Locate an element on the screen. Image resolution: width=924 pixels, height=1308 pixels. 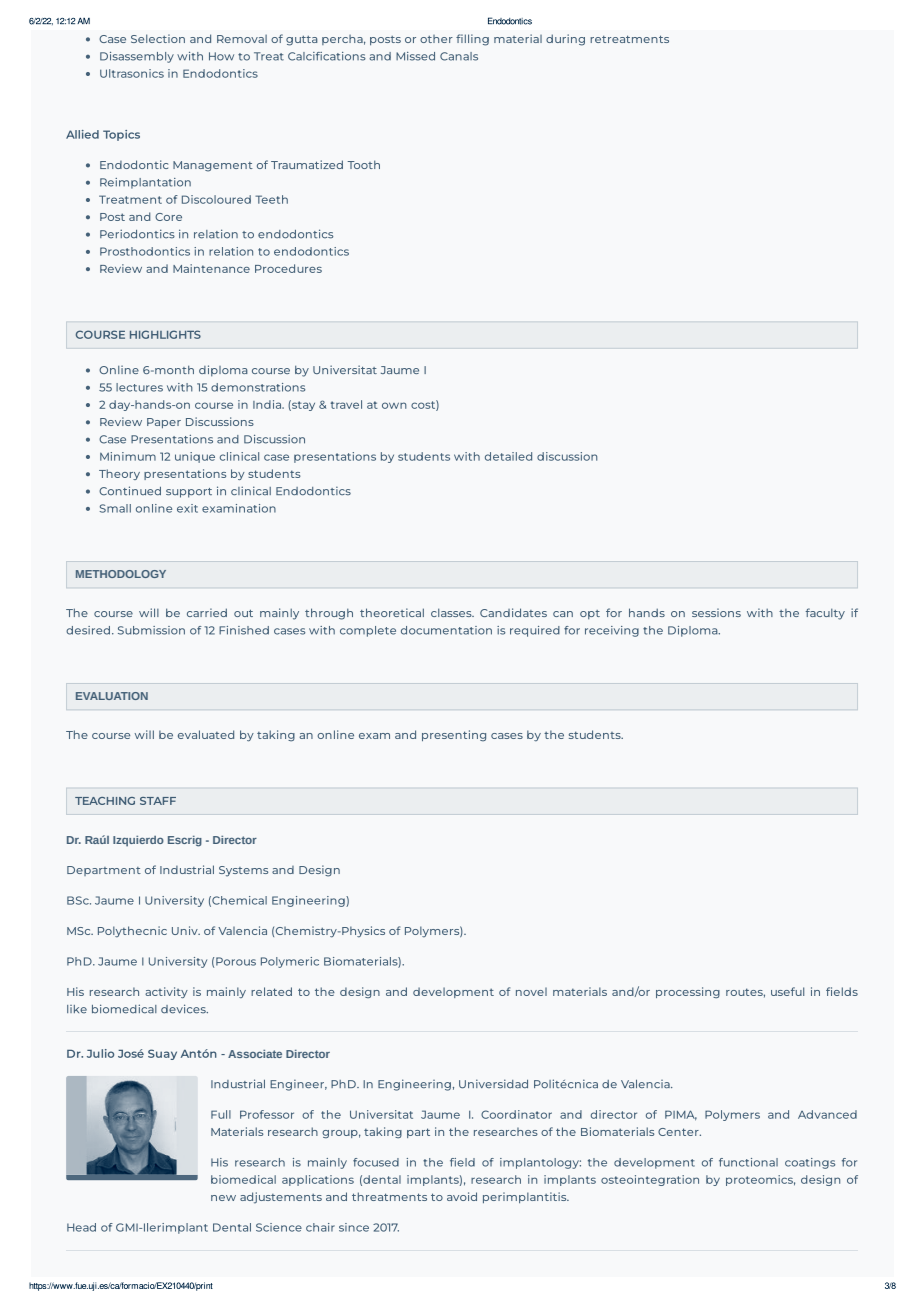
Canals is located at coordinates (459, 56).
